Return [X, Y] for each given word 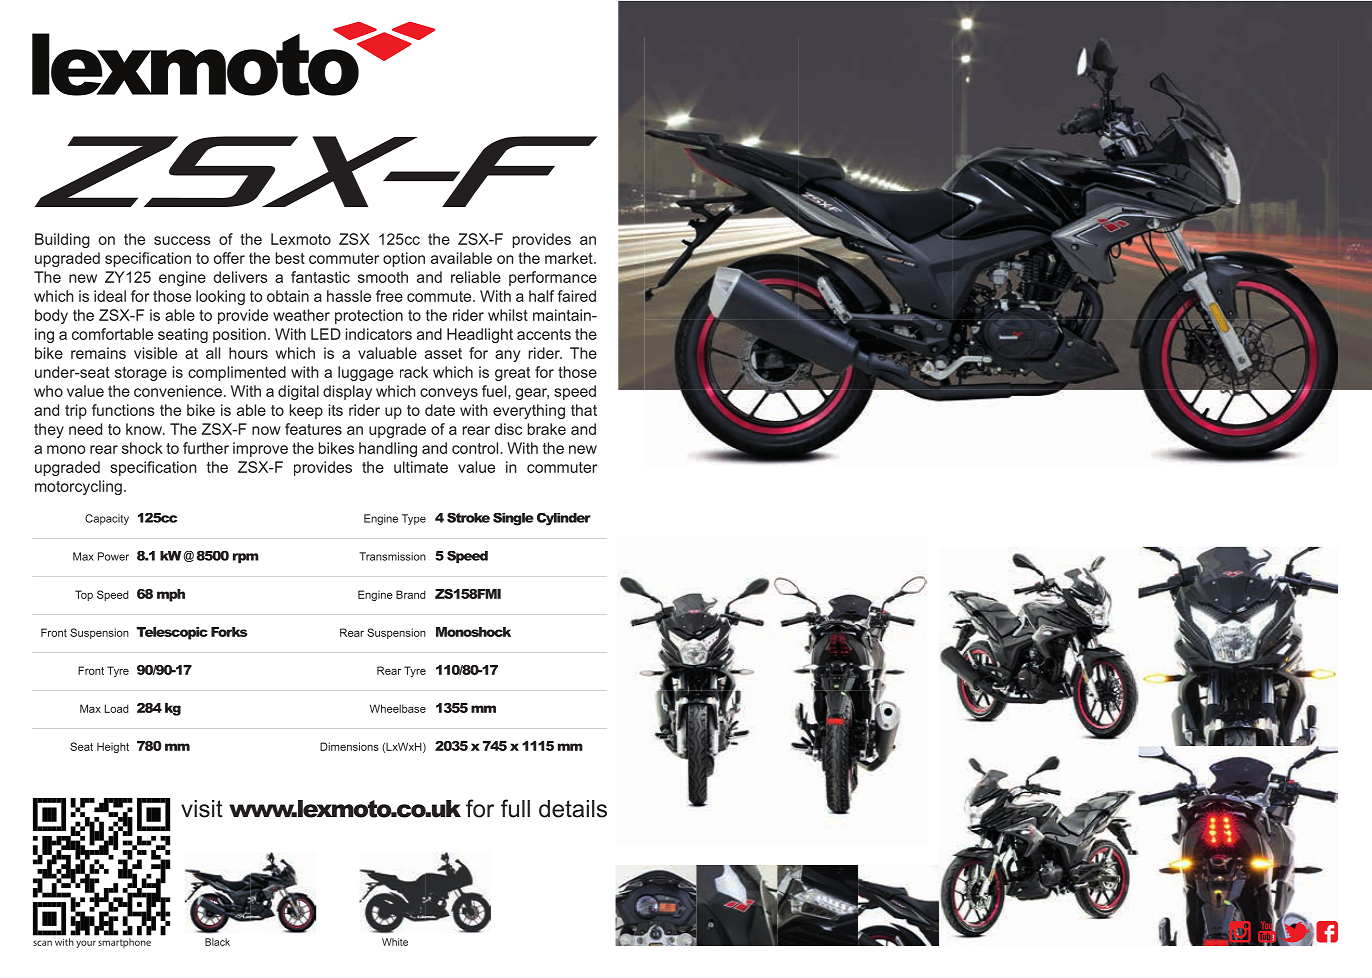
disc [508, 429]
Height [113, 747]
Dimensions [349, 746]
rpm [246, 558]
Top [84, 595]
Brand [411, 594]
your [86, 944]
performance [553, 278]
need [85, 429]
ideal [110, 296]
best [290, 258]
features [313, 429]
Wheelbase [398, 708]
